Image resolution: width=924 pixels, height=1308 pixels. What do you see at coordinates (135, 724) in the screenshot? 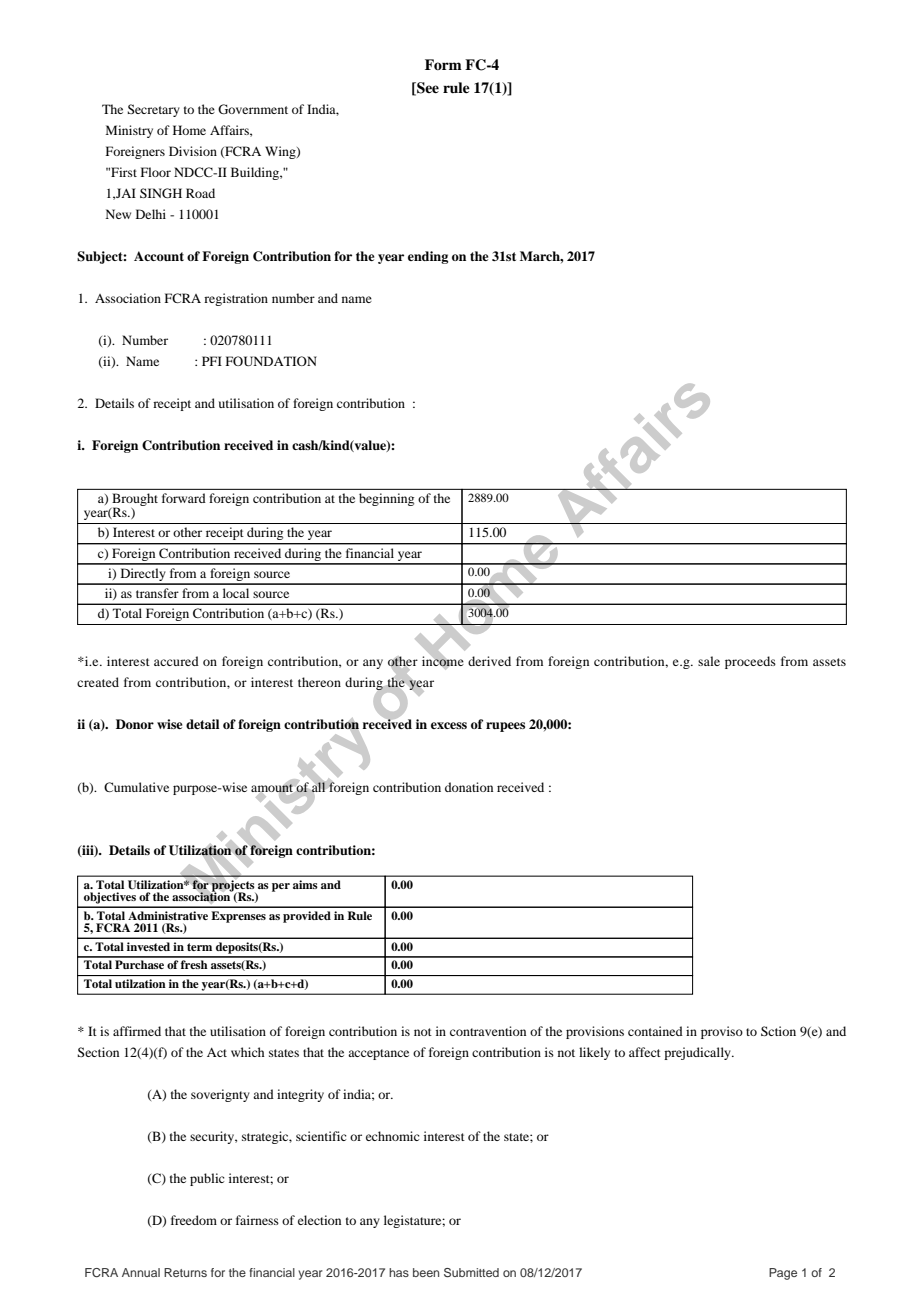
I see `Donor` at bounding box center [135, 724].
